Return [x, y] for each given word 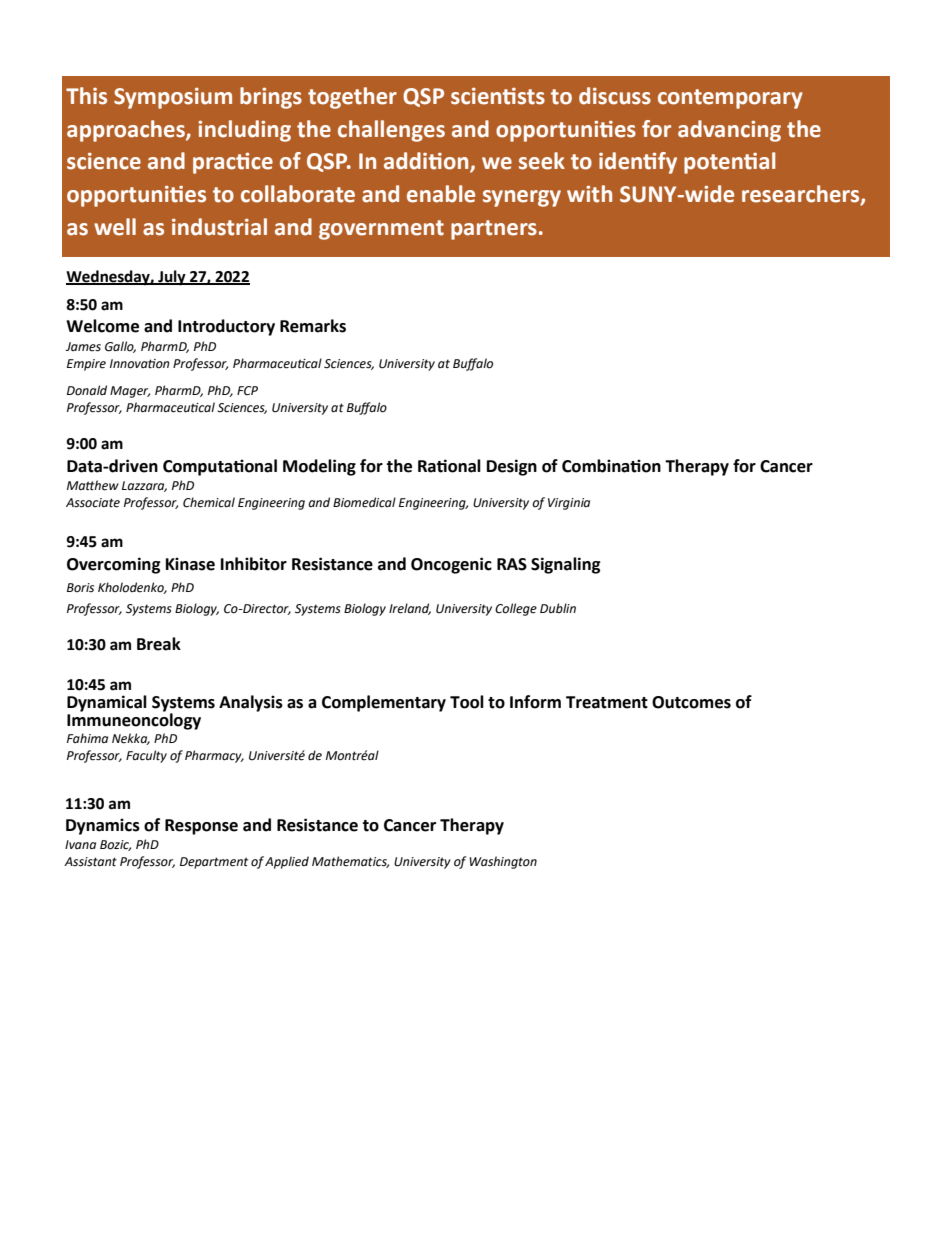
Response [201, 827]
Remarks [313, 326]
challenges [391, 131]
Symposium [173, 98]
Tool [467, 702]
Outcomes [691, 702]
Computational [220, 467]
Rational [449, 466]
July [172, 278]
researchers [802, 195]
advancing [729, 131]
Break [159, 644]
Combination [611, 466]
